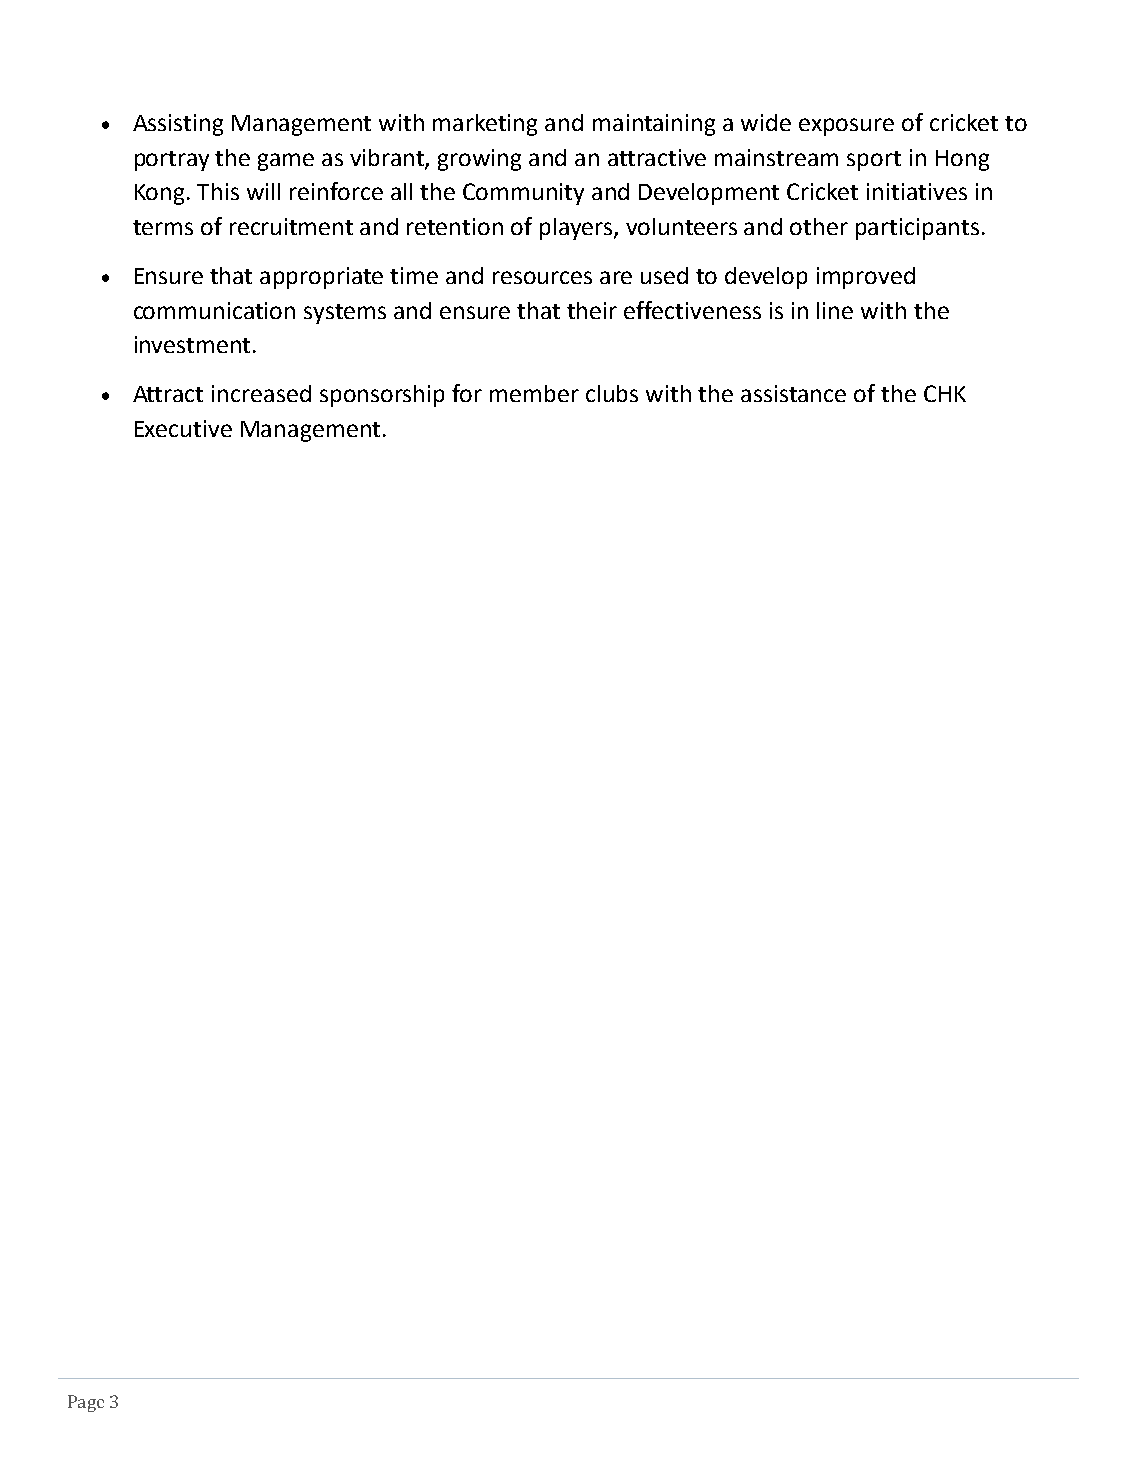 The height and width of the document is (1479, 1143). What do you see at coordinates (874, 161) in the document?
I see `sport` at bounding box center [874, 161].
